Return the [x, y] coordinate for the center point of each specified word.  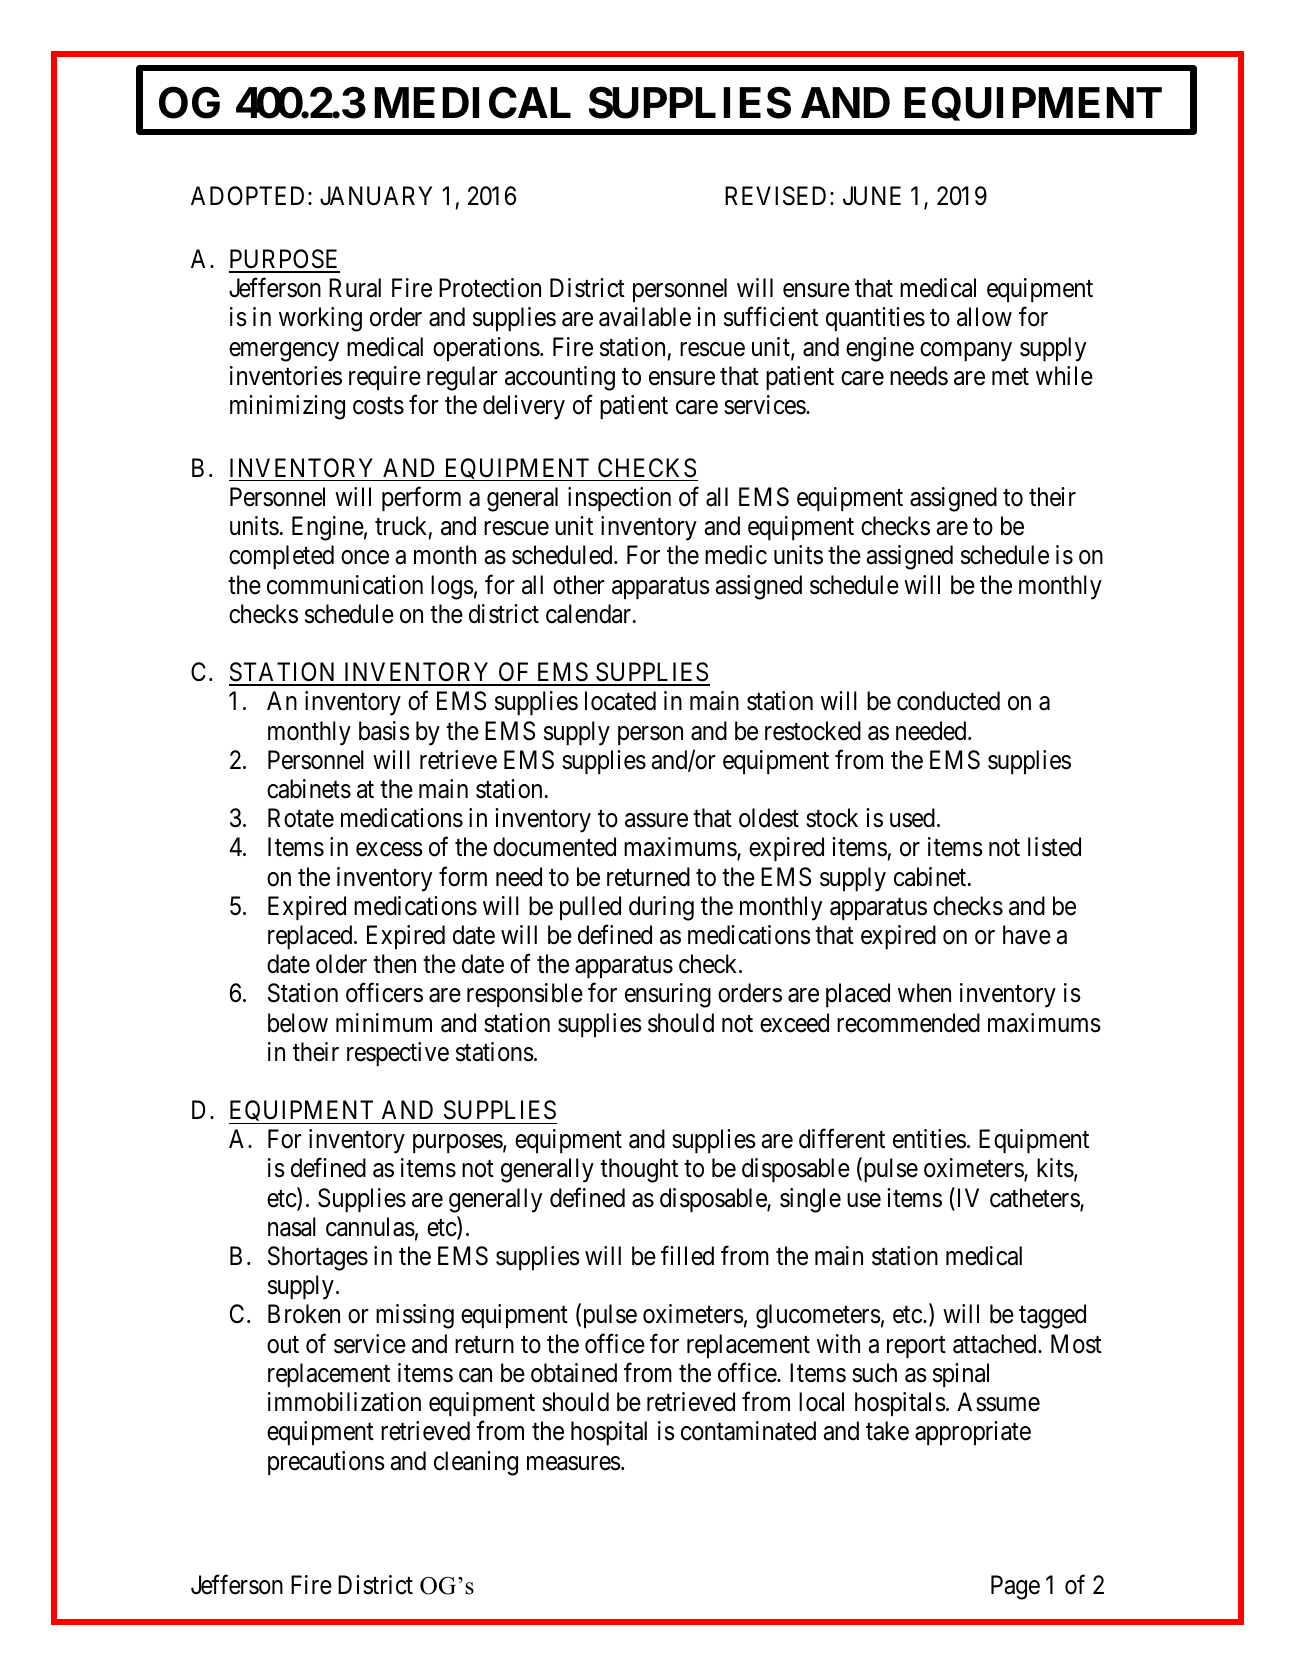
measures [574, 1463]
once [365, 558]
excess [389, 850]
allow [984, 317]
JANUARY [376, 196]
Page [1015, 1587]
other [579, 585]
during [661, 908]
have [1027, 935]
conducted [948, 701]
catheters [1035, 1199]
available [645, 317]
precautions [326, 1463]
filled [687, 1256]
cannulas [370, 1227]
